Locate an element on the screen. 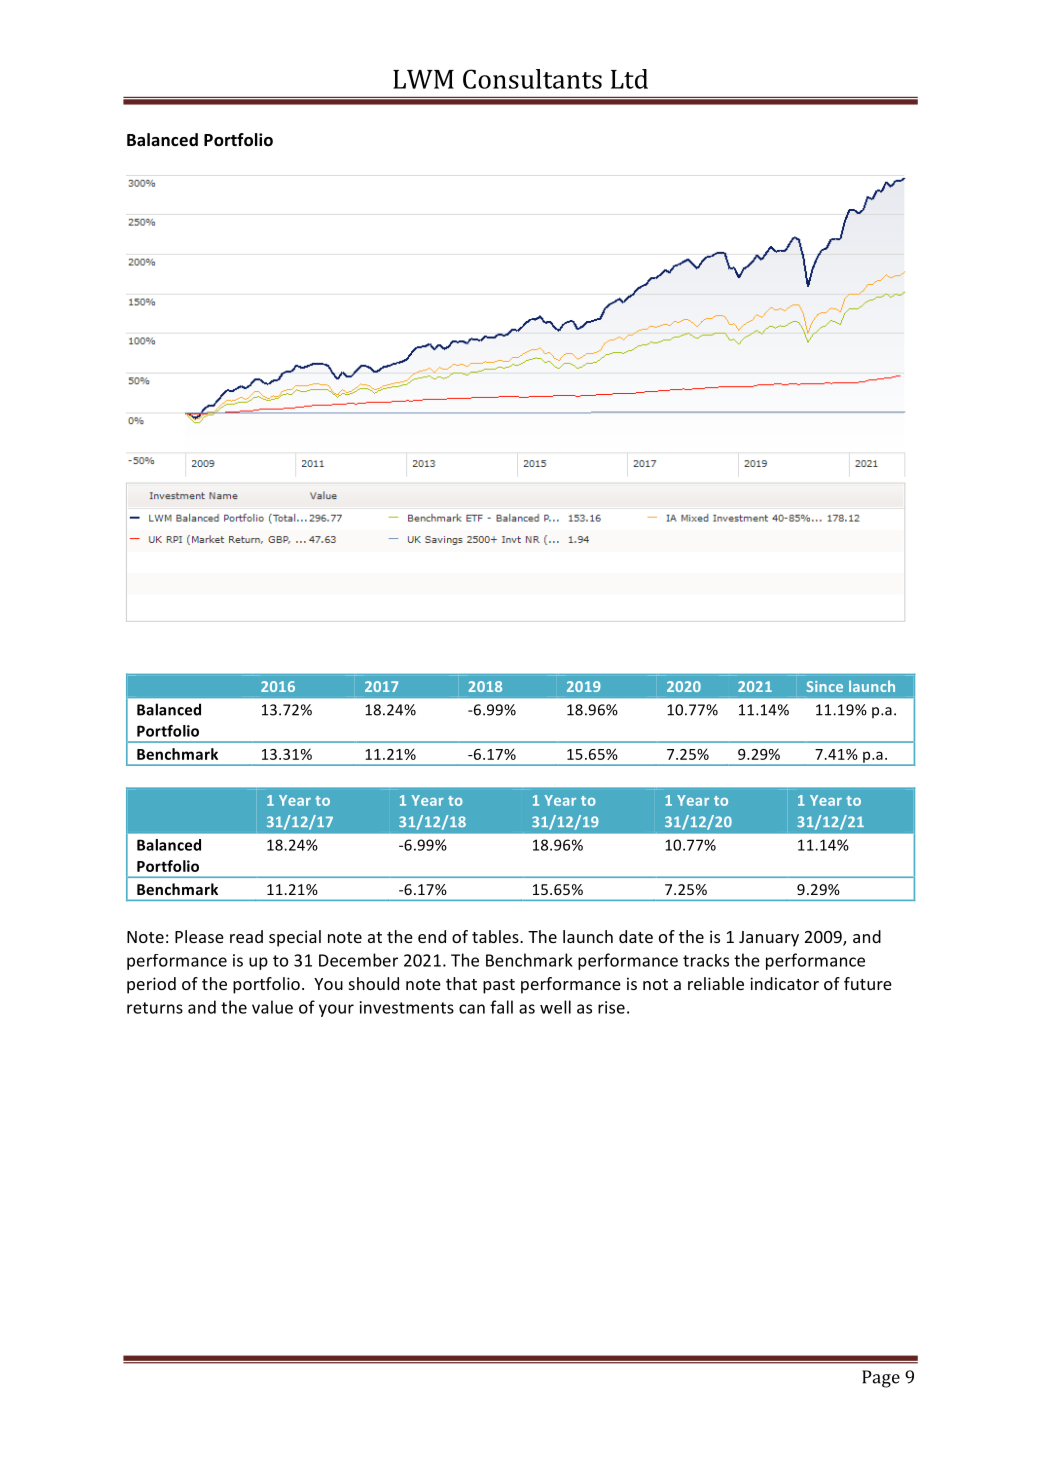 This screenshot has width=1041, height=1473. end is located at coordinates (432, 936).
